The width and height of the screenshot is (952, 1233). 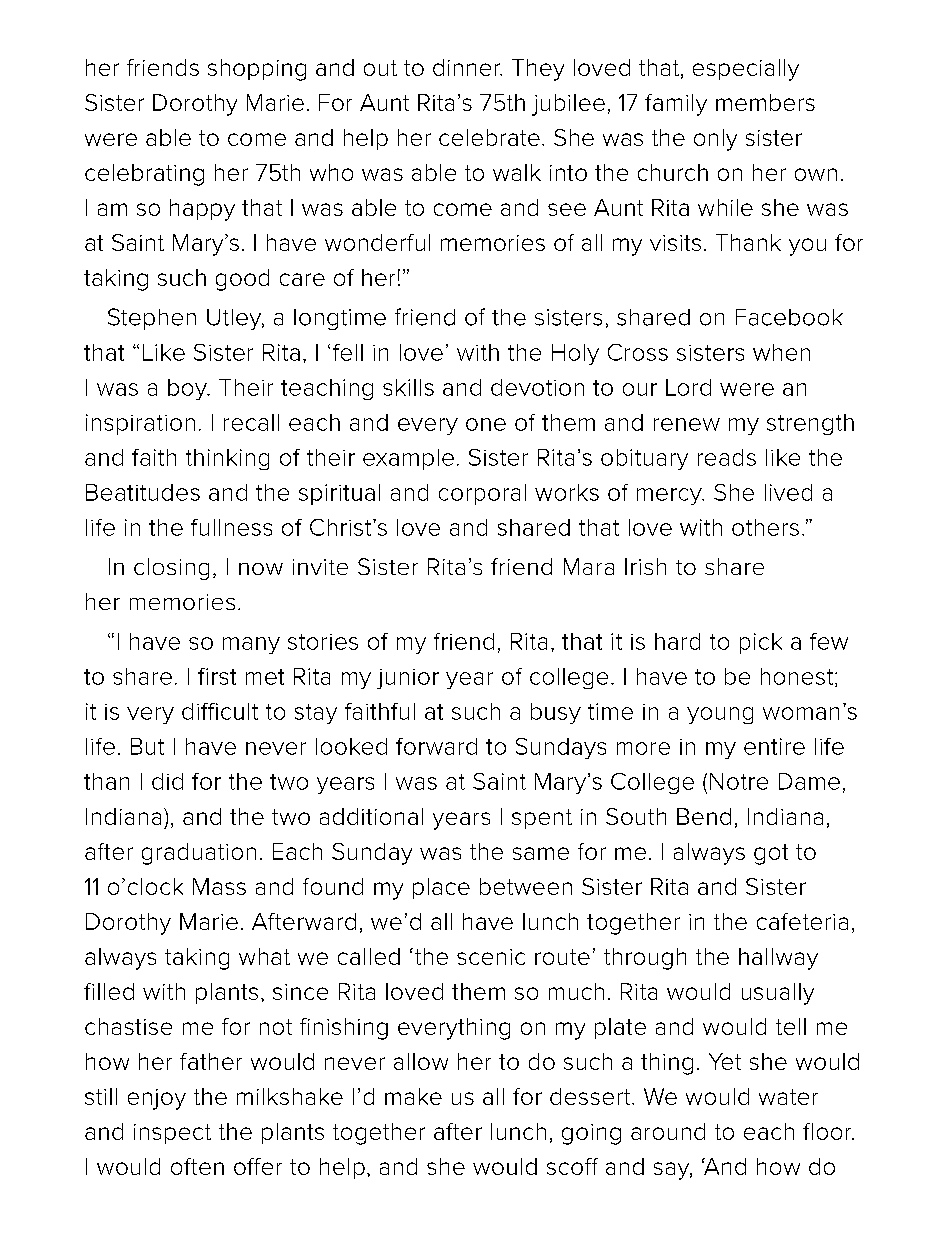 I want to click on closing, so click(x=171, y=569).
